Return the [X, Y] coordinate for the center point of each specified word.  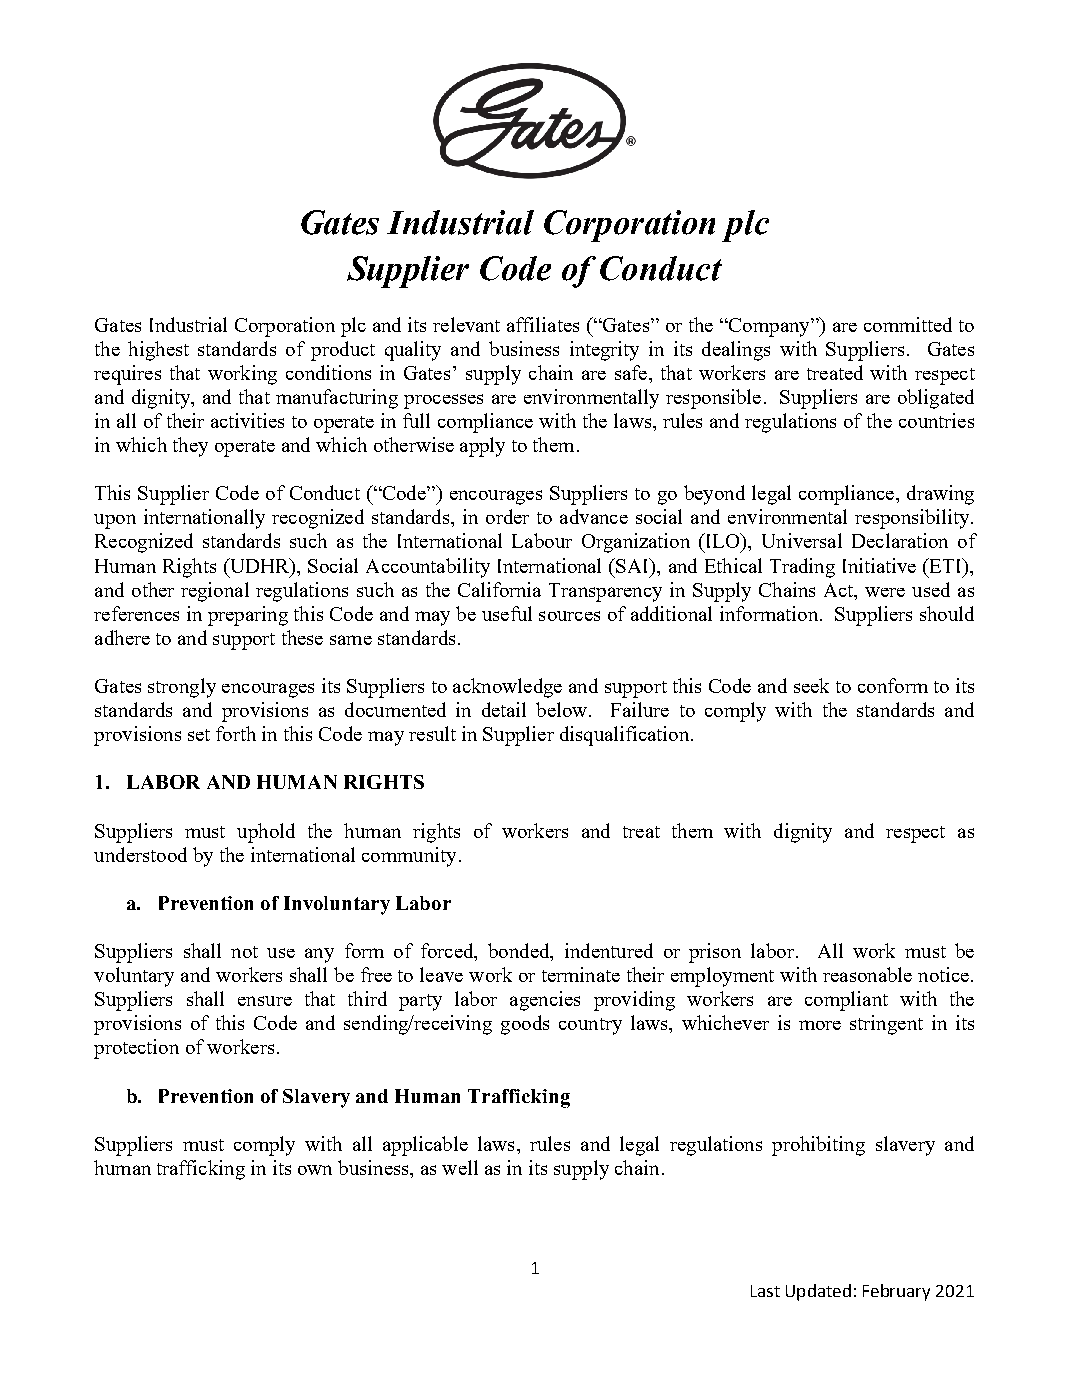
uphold [266, 833]
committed [908, 324]
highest [158, 351]
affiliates [543, 324]
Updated [818, 1292]
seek [811, 685]
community [409, 857]
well [460, 1167]
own [315, 1170]
